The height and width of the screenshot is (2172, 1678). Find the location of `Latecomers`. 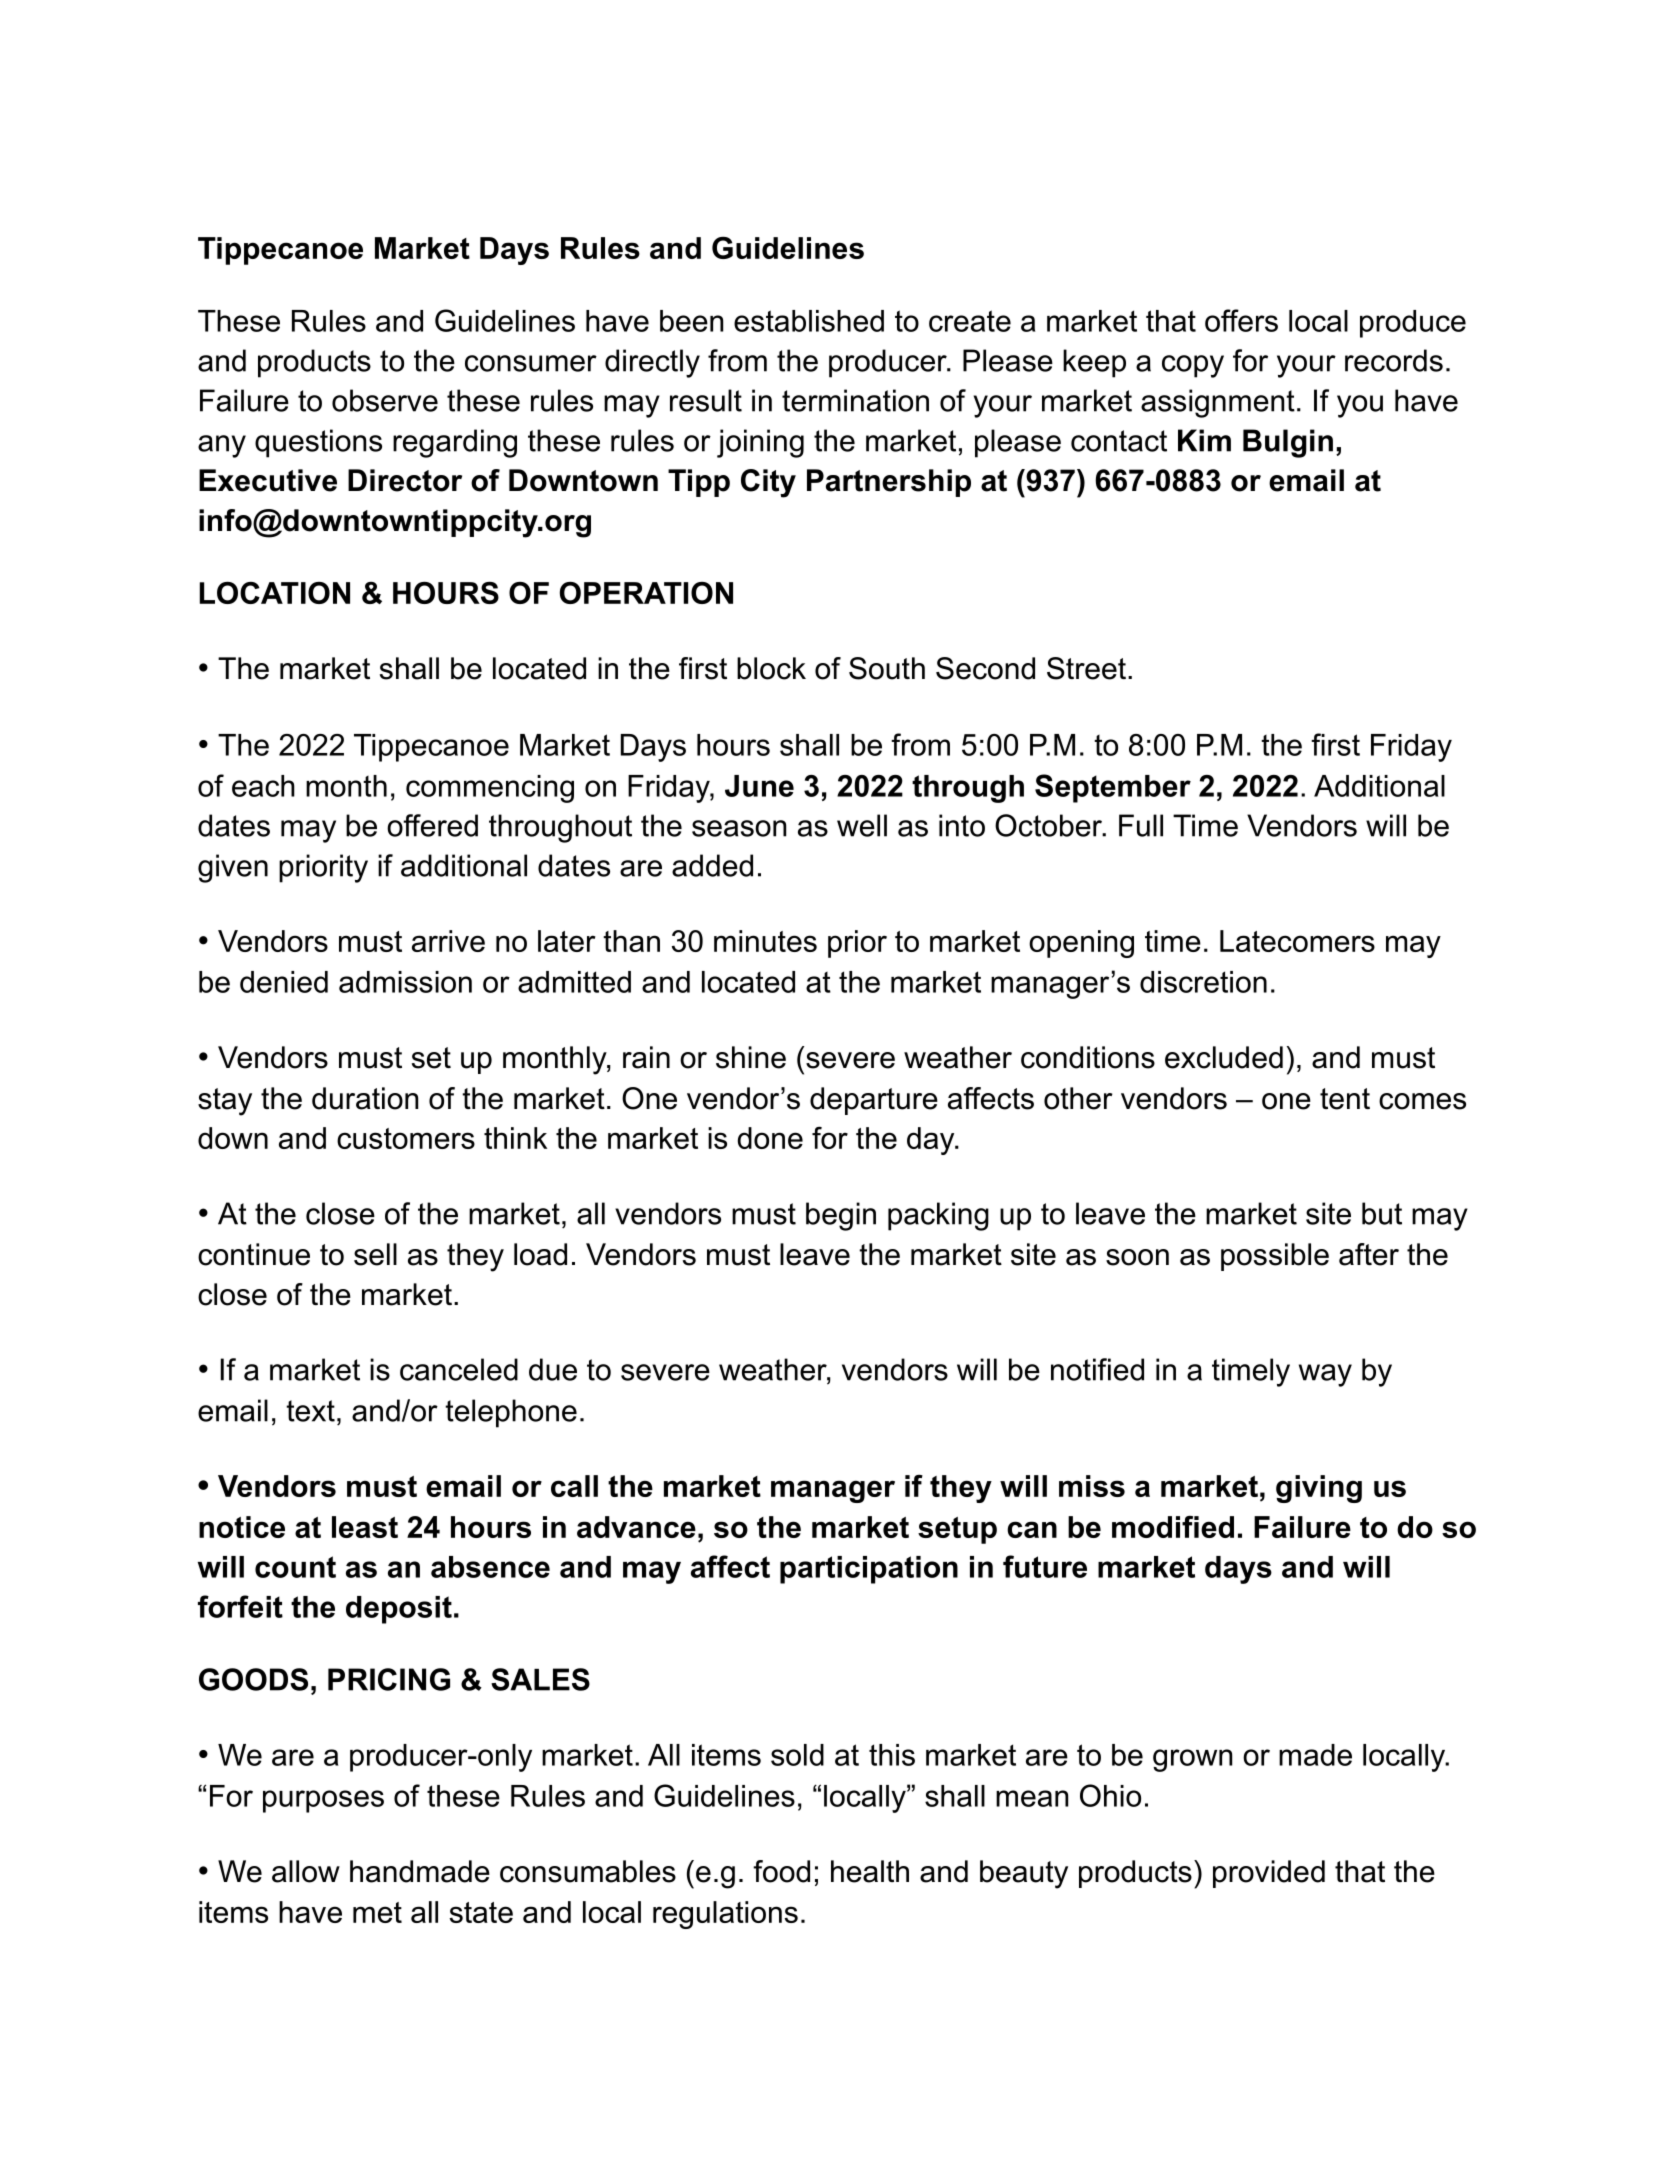

Latecomers is located at coordinates (1297, 941).
